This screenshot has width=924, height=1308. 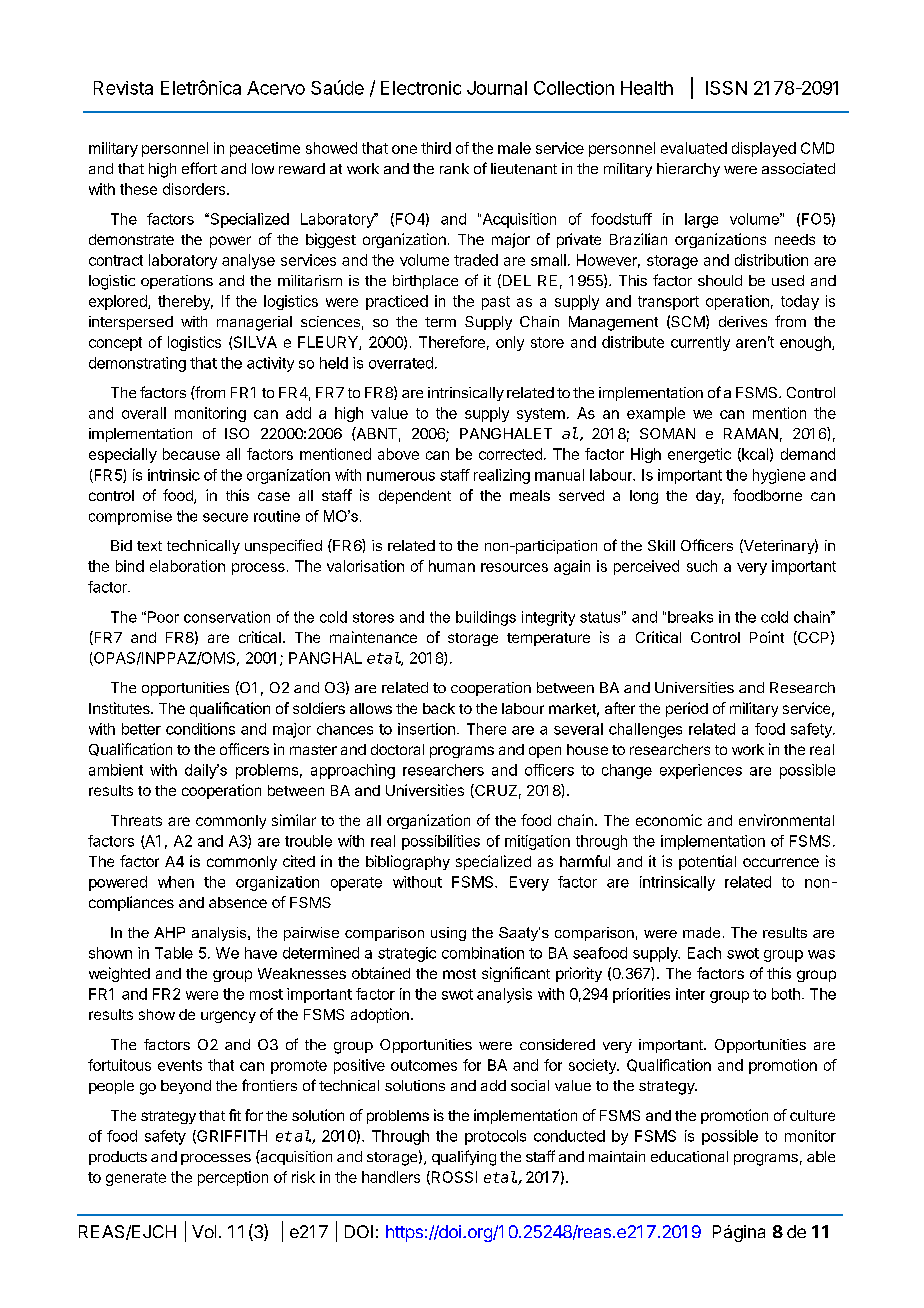 What do you see at coordinates (726, 88) in the screenshot?
I see `ISSN` at bounding box center [726, 88].
